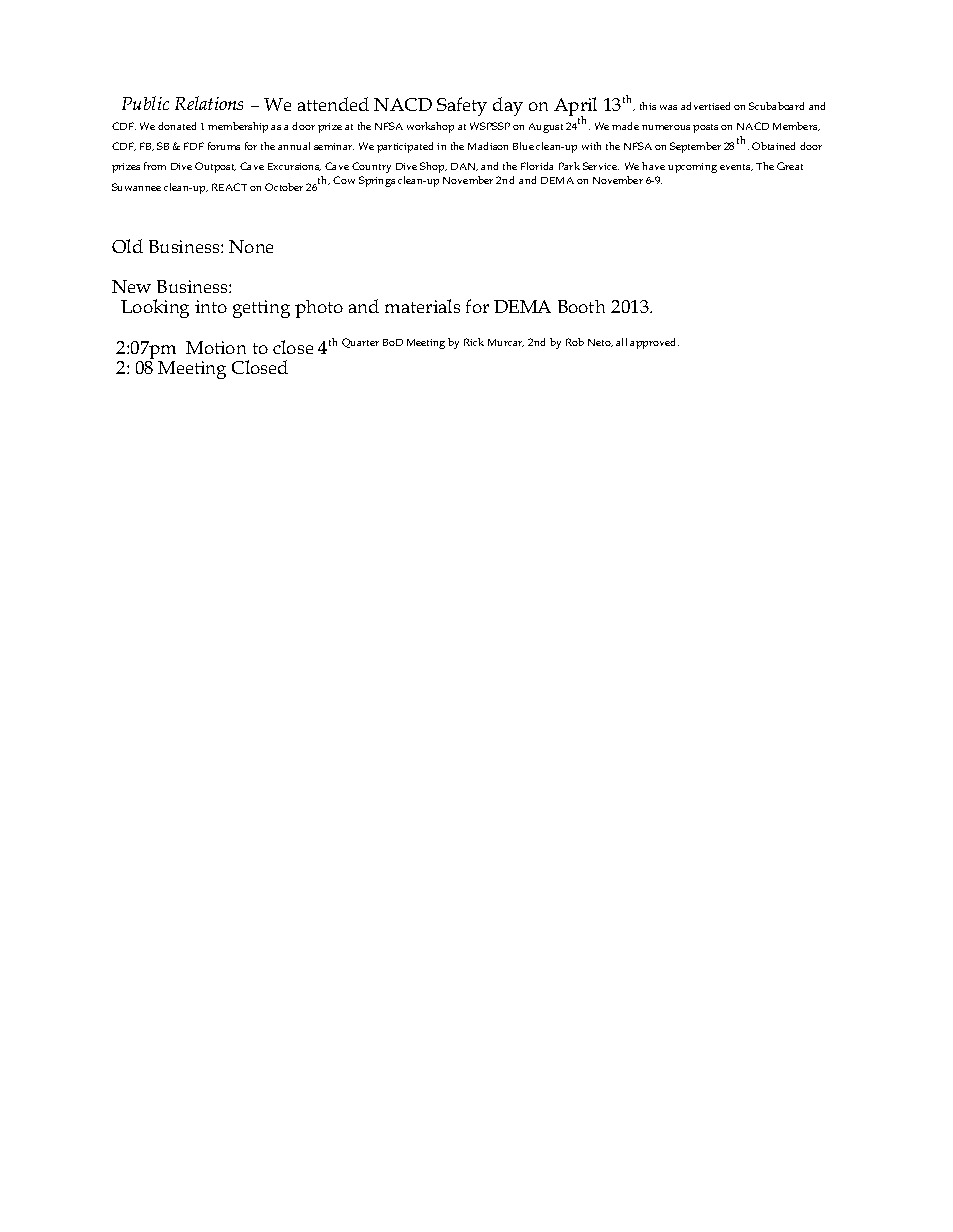  What do you see at coordinates (581, 306) in the screenshot?
I see `Booth` at bounding box center [581, 306].
